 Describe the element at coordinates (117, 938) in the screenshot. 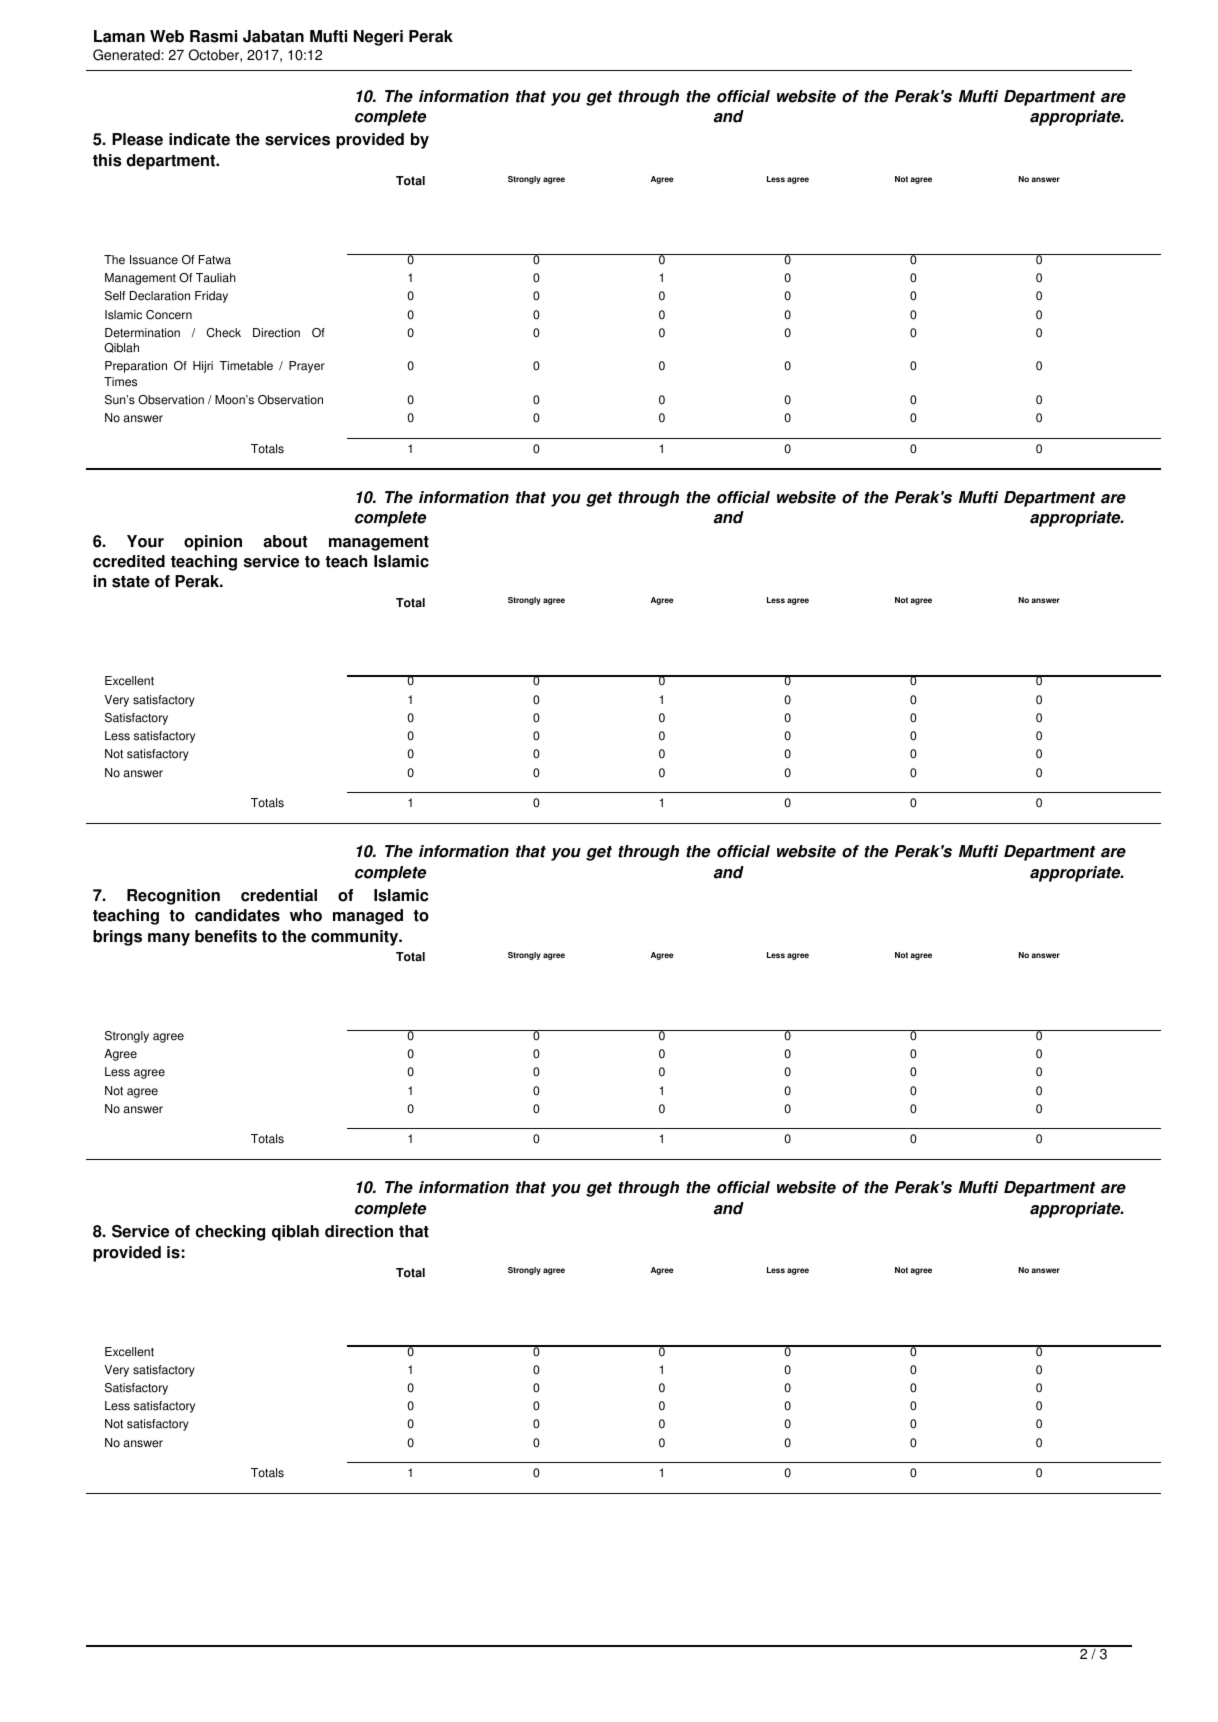

I see `brings` at that location.
